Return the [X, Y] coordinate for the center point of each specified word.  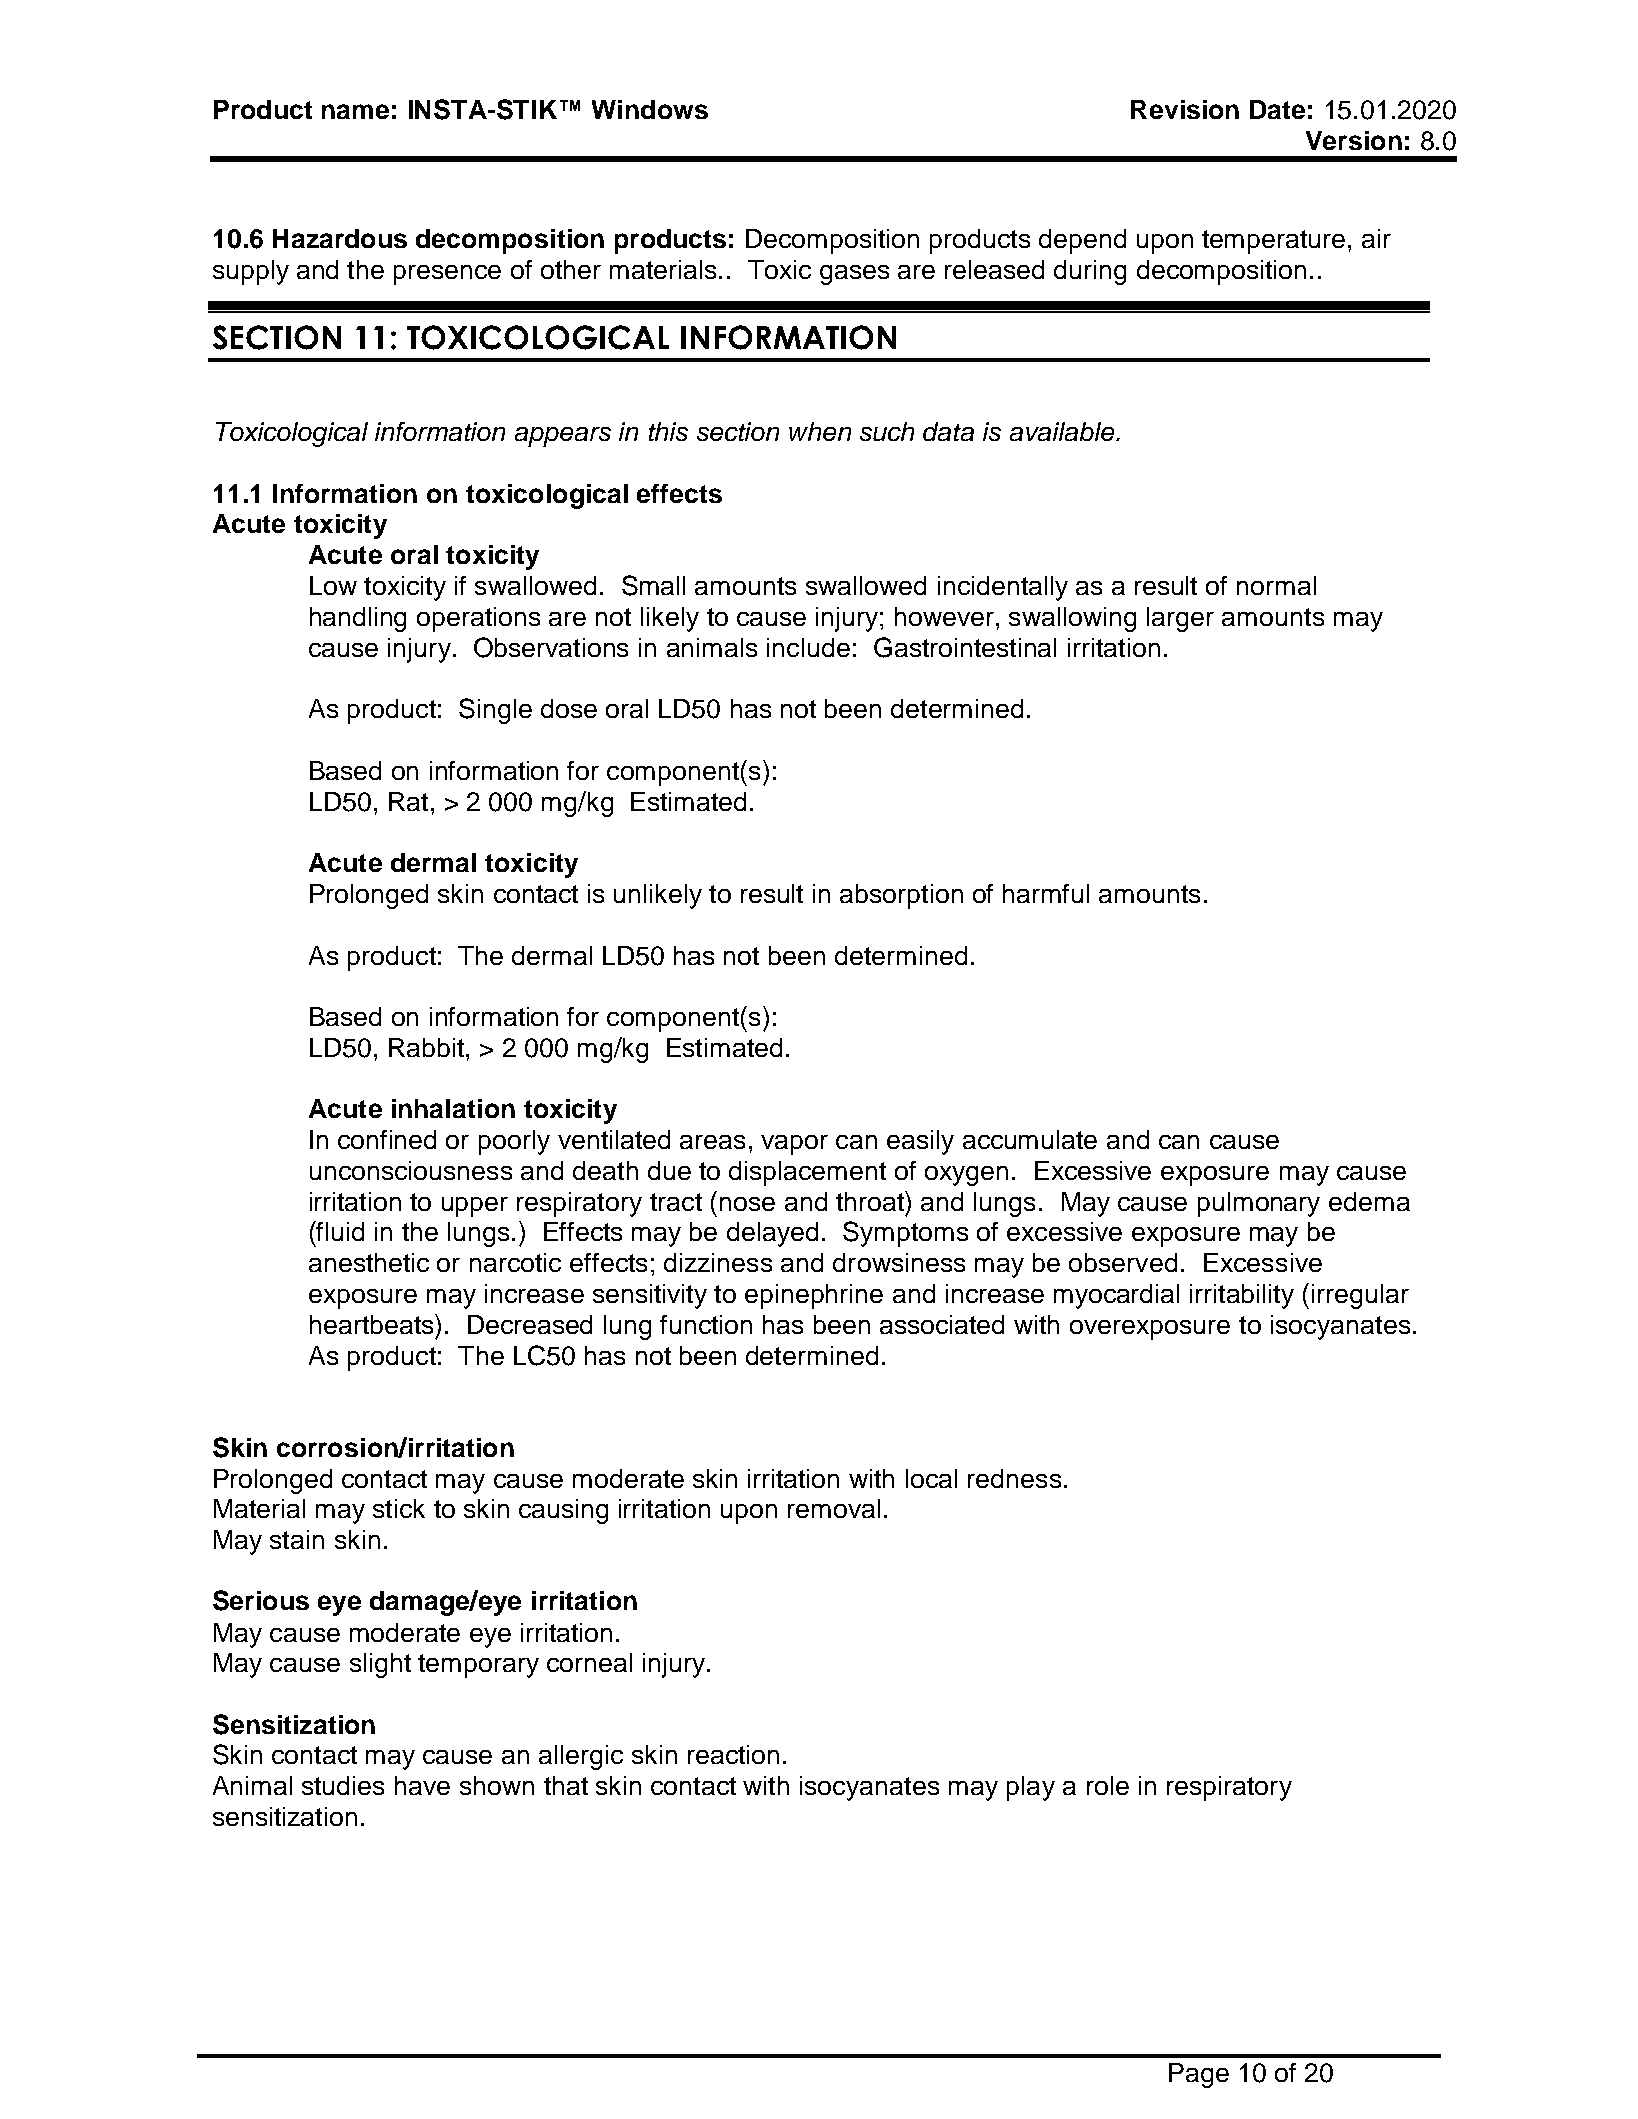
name [355, 111]
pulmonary [1259, 1204]
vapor [794, 1145]
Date [1277, 109]
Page [1199, 2075]
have [422, 1785]
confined [387, 1139]
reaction [733, 1754]
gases [854, 275]
